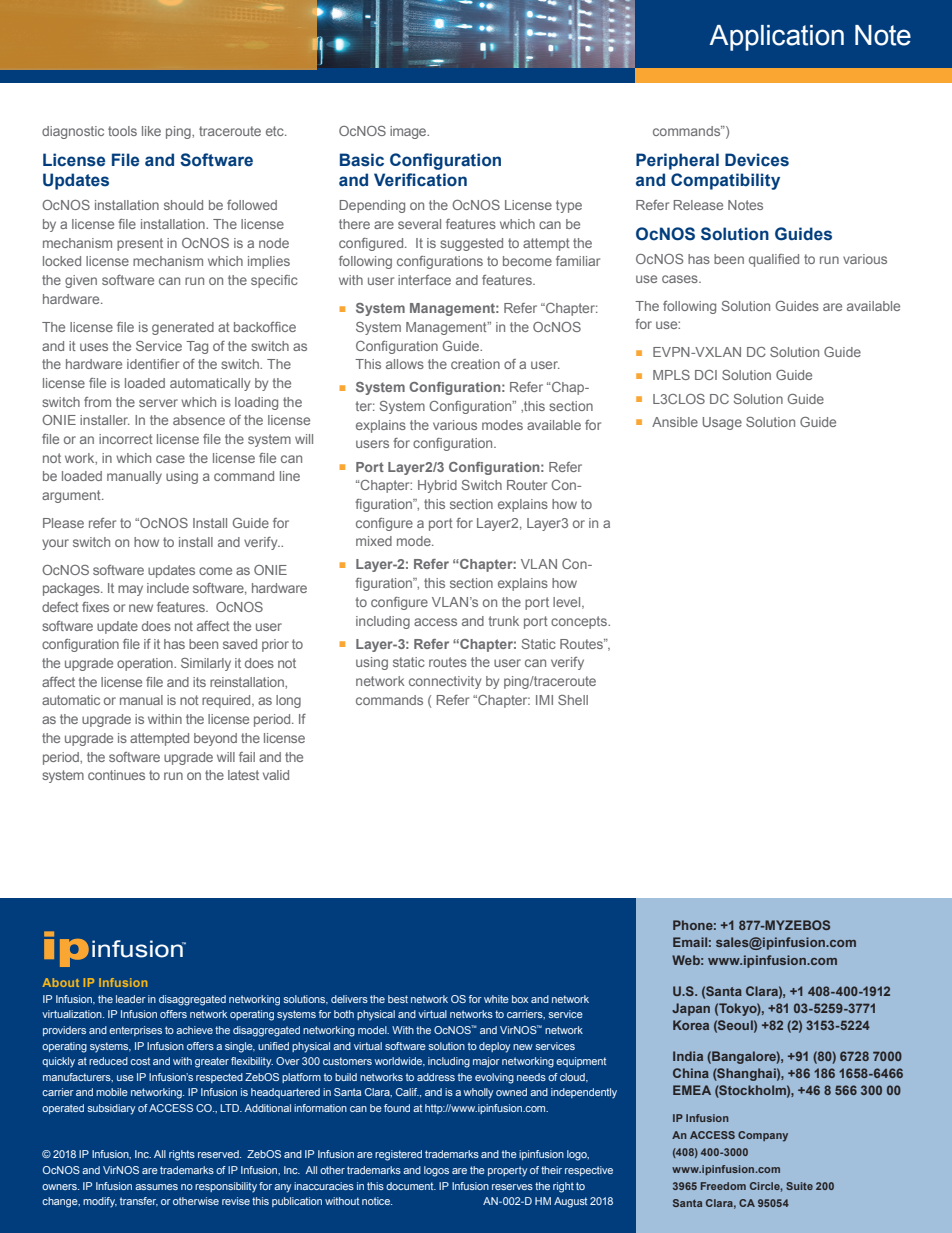 The image size is (952, 1233). What do you see at coordinates (776, 38) in the page?
I see `Application` at bounding box center [776, 38].
